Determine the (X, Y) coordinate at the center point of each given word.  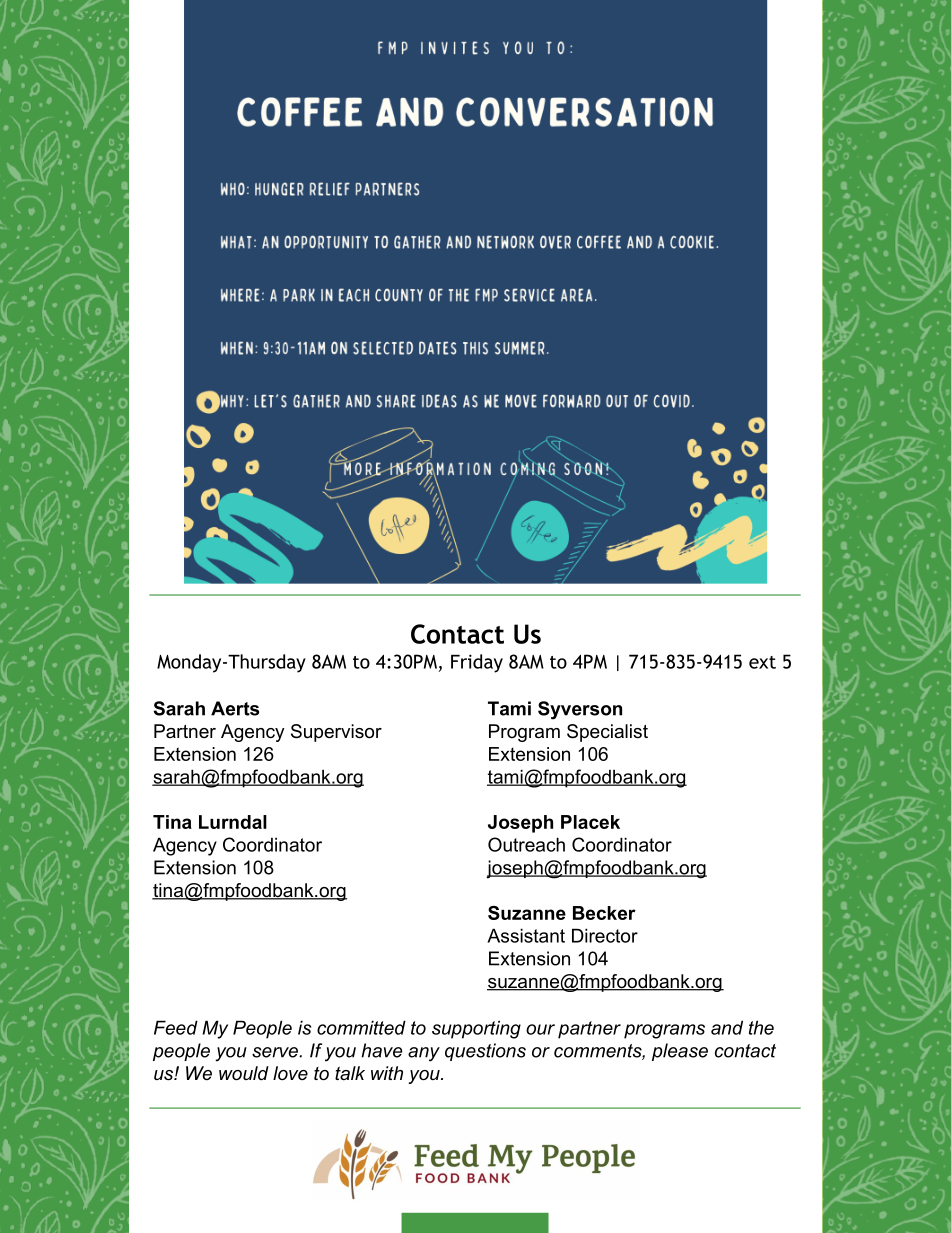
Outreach (526, 844)
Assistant (526, 935)
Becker (604, 913)
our (540, 1029)
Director (605, 935)
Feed (176, 1027)
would (244, 1073)
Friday (477, 663)
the (761, 1027)
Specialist (607, 733)
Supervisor (336, 733)
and (727, 1027)
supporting (476, 1029)
